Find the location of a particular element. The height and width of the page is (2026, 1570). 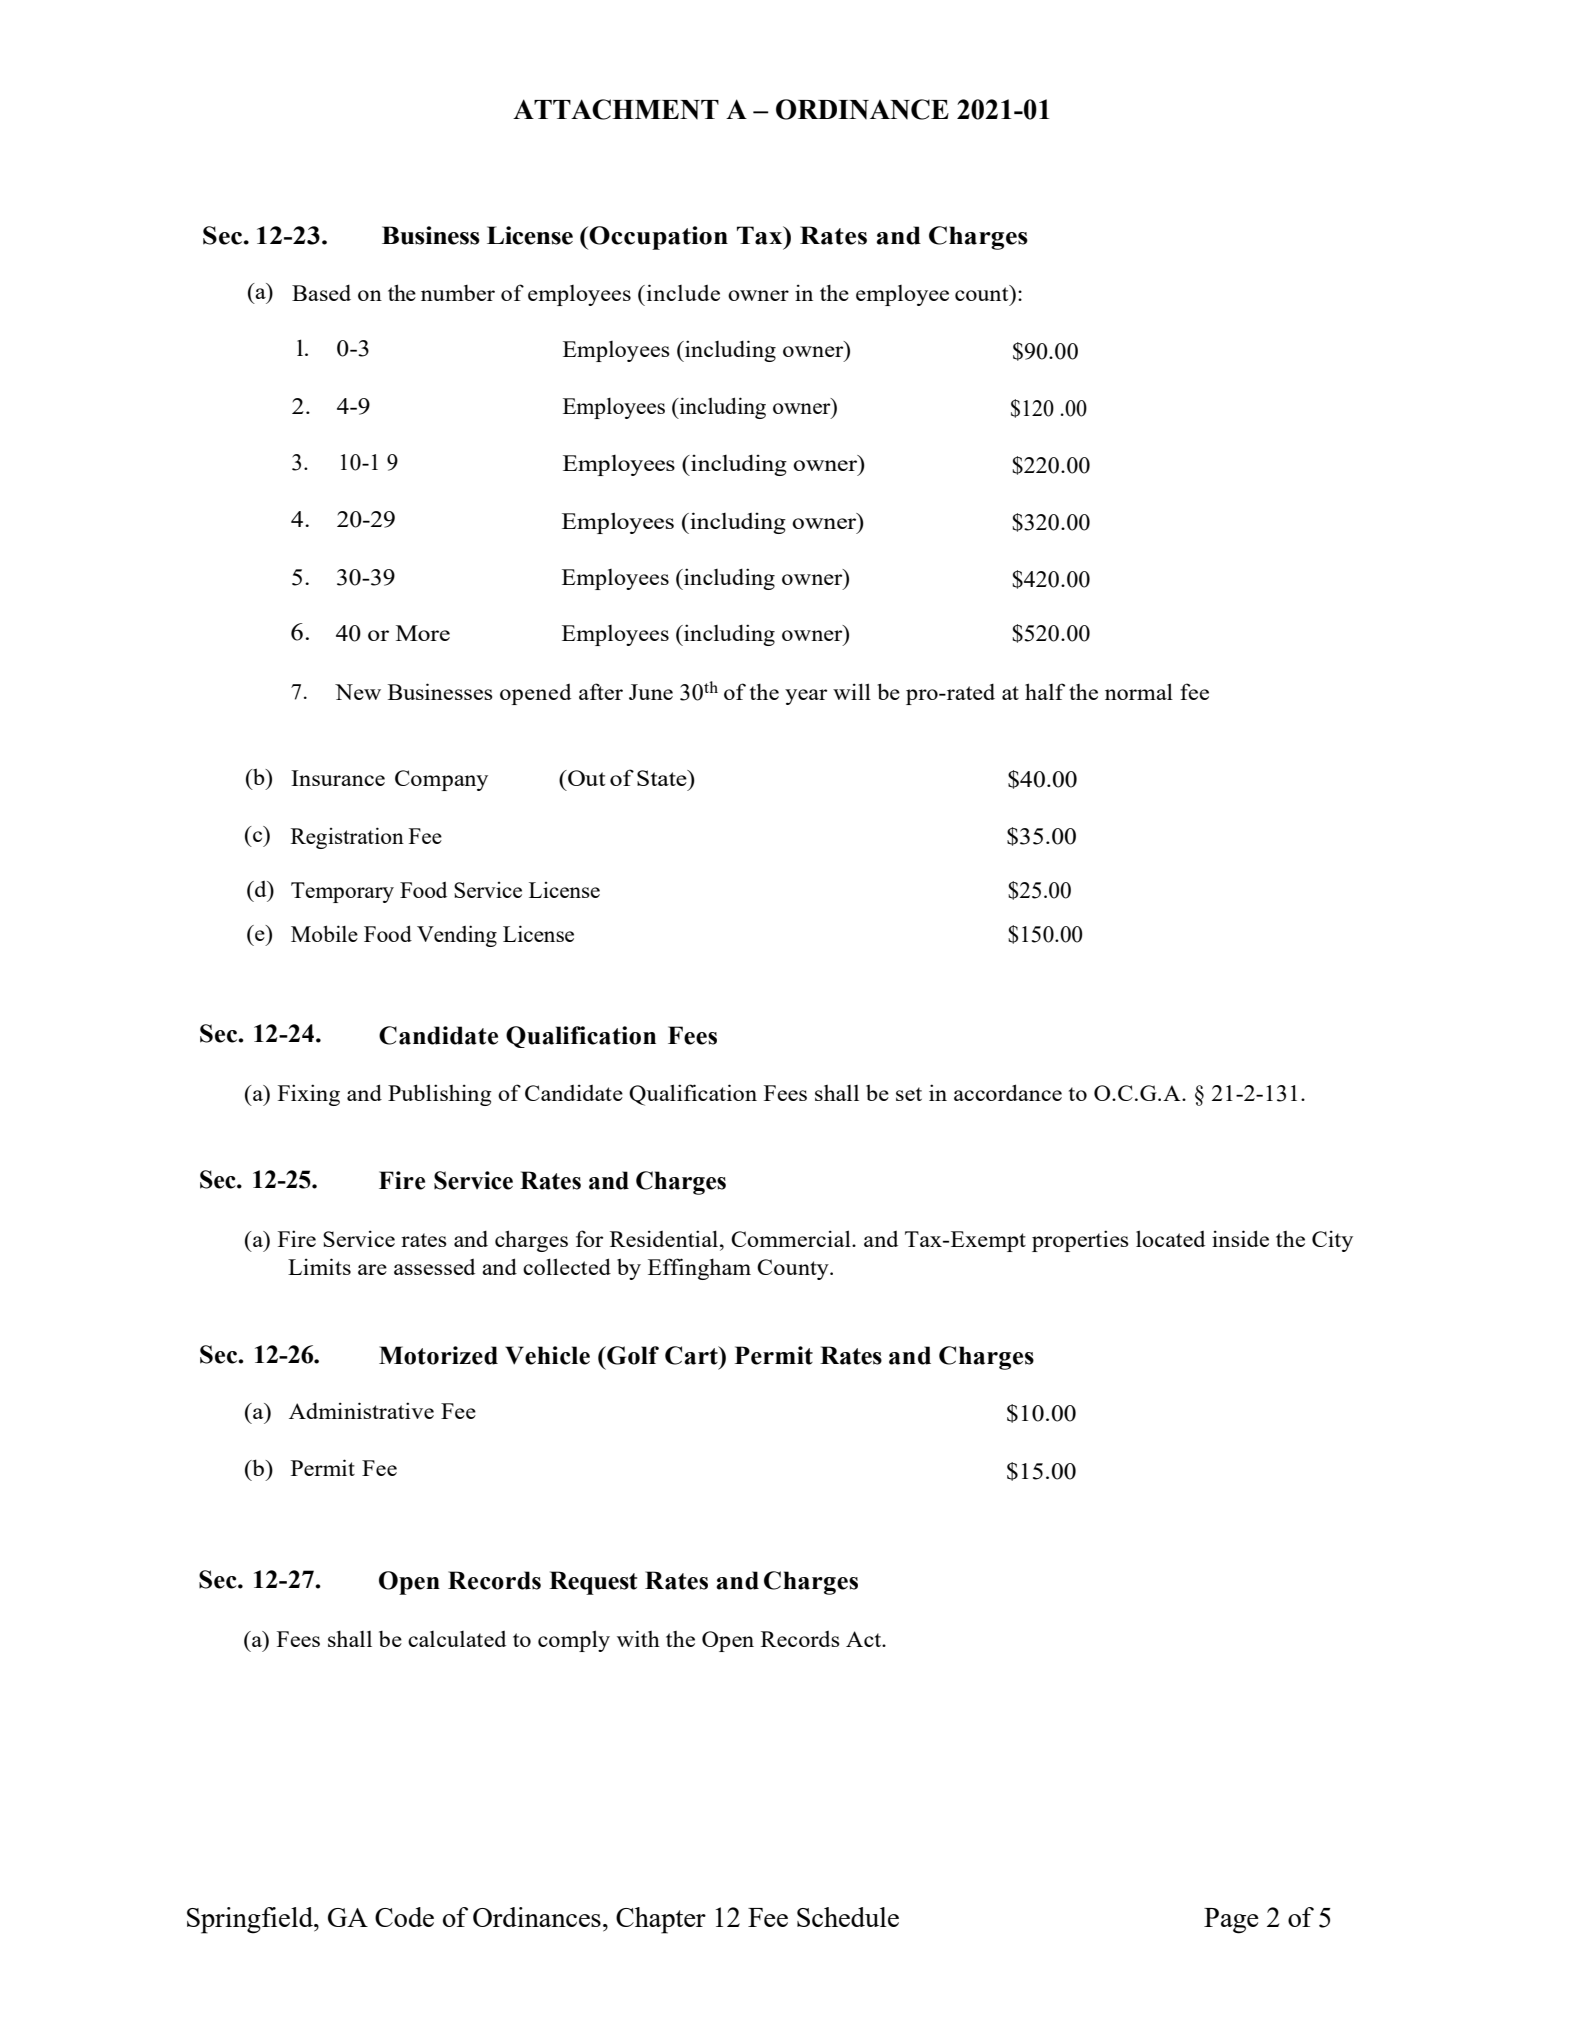

normal is located at coordinates (1139, 691).
